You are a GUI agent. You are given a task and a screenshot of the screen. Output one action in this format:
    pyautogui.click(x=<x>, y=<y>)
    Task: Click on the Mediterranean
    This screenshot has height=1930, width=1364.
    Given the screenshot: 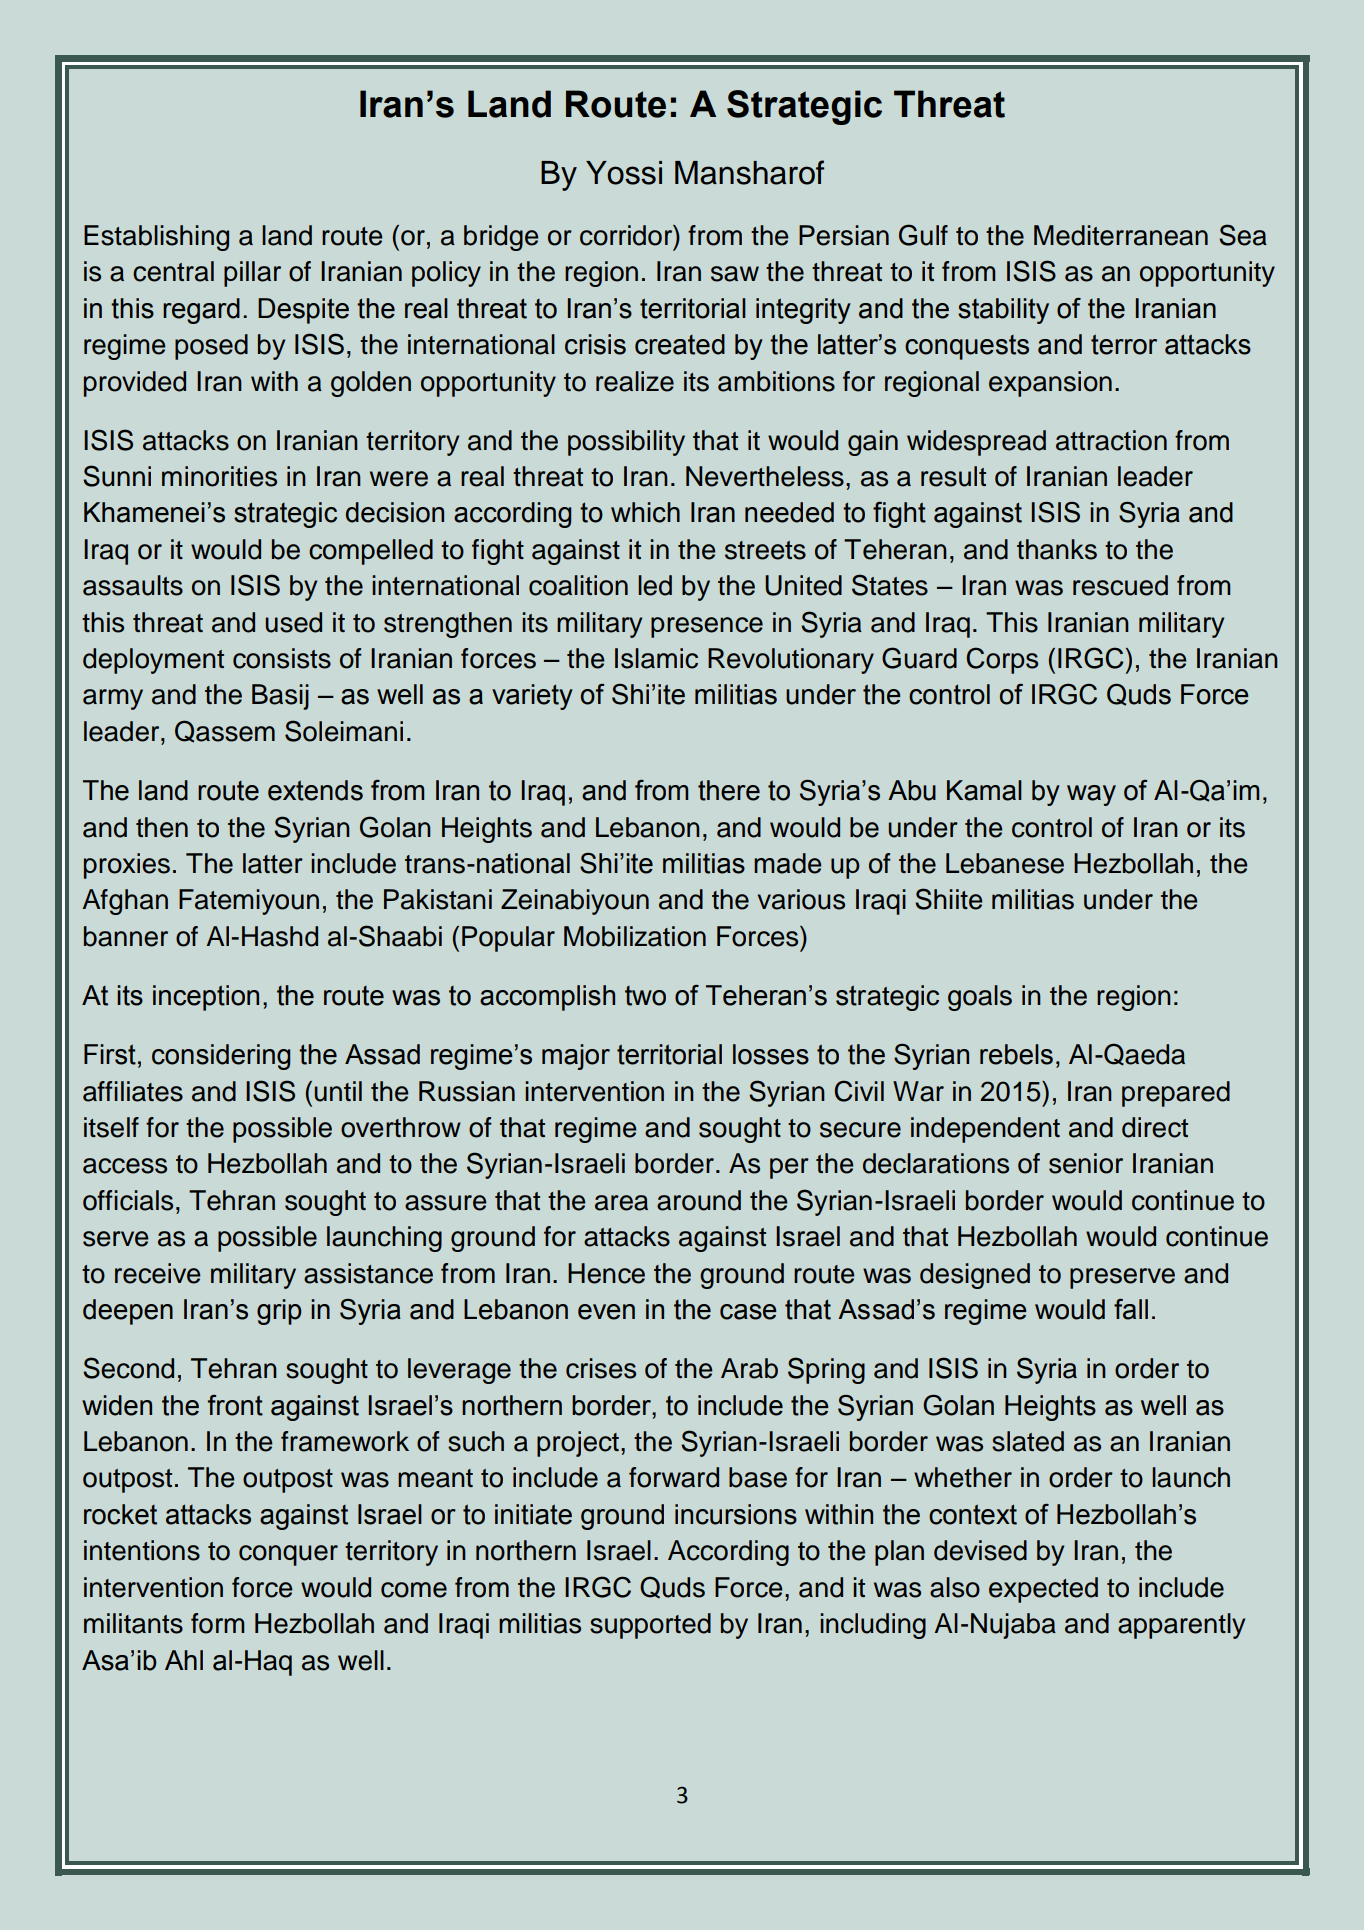 What is the action you would take?
    pyautogui.click(x=1121, y=235)
